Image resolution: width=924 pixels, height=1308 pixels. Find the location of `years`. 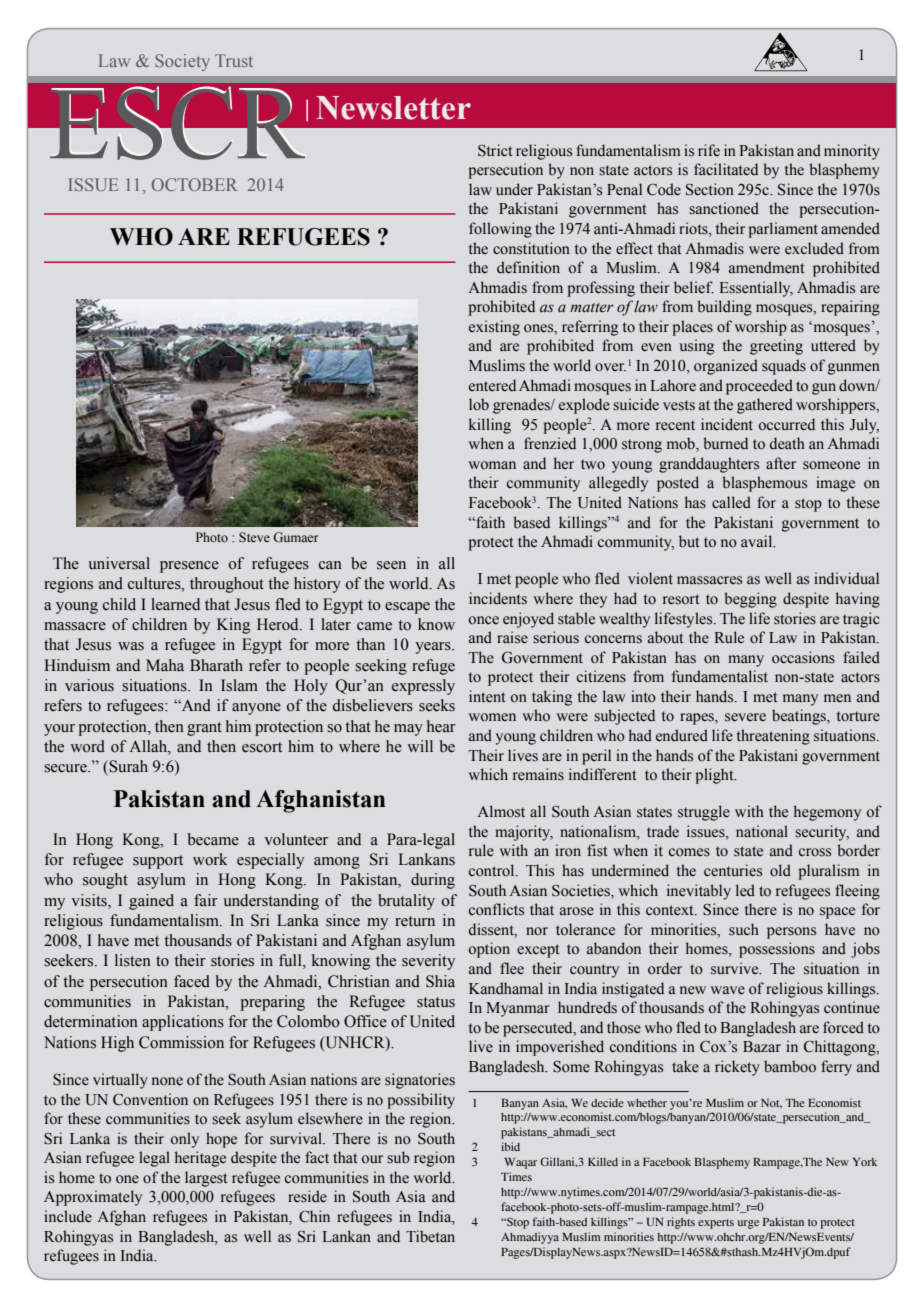

years is located at coordinates (434, 648).
